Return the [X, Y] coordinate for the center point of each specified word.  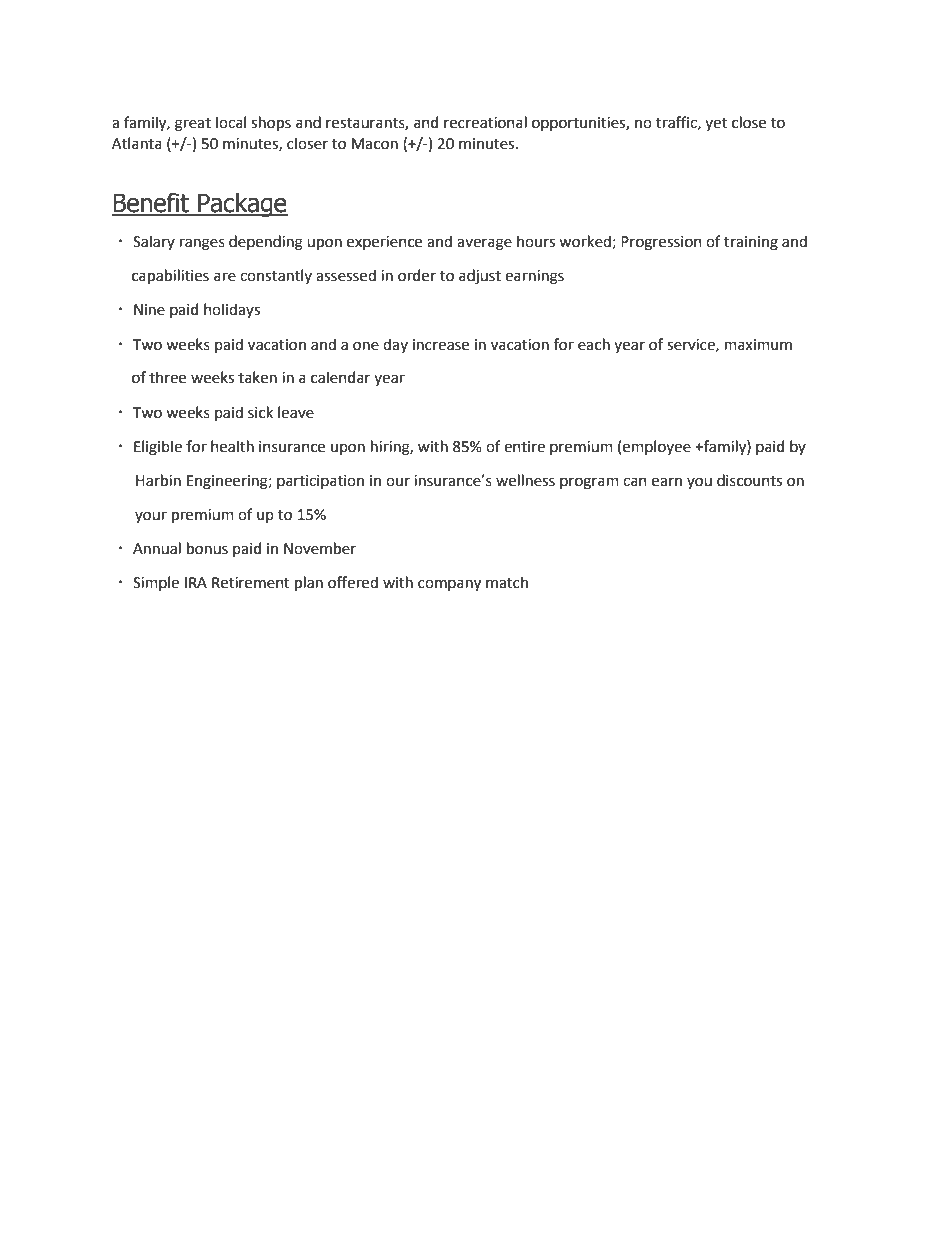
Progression [661, 243]
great [193, 125]
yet [716, 124]
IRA [196, 582]
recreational [485, 122]
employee [657, 447]
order [417, 275]
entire [524, 447]
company [449, 585]
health [232, 446]
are [225, 277]
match [507, 582]
